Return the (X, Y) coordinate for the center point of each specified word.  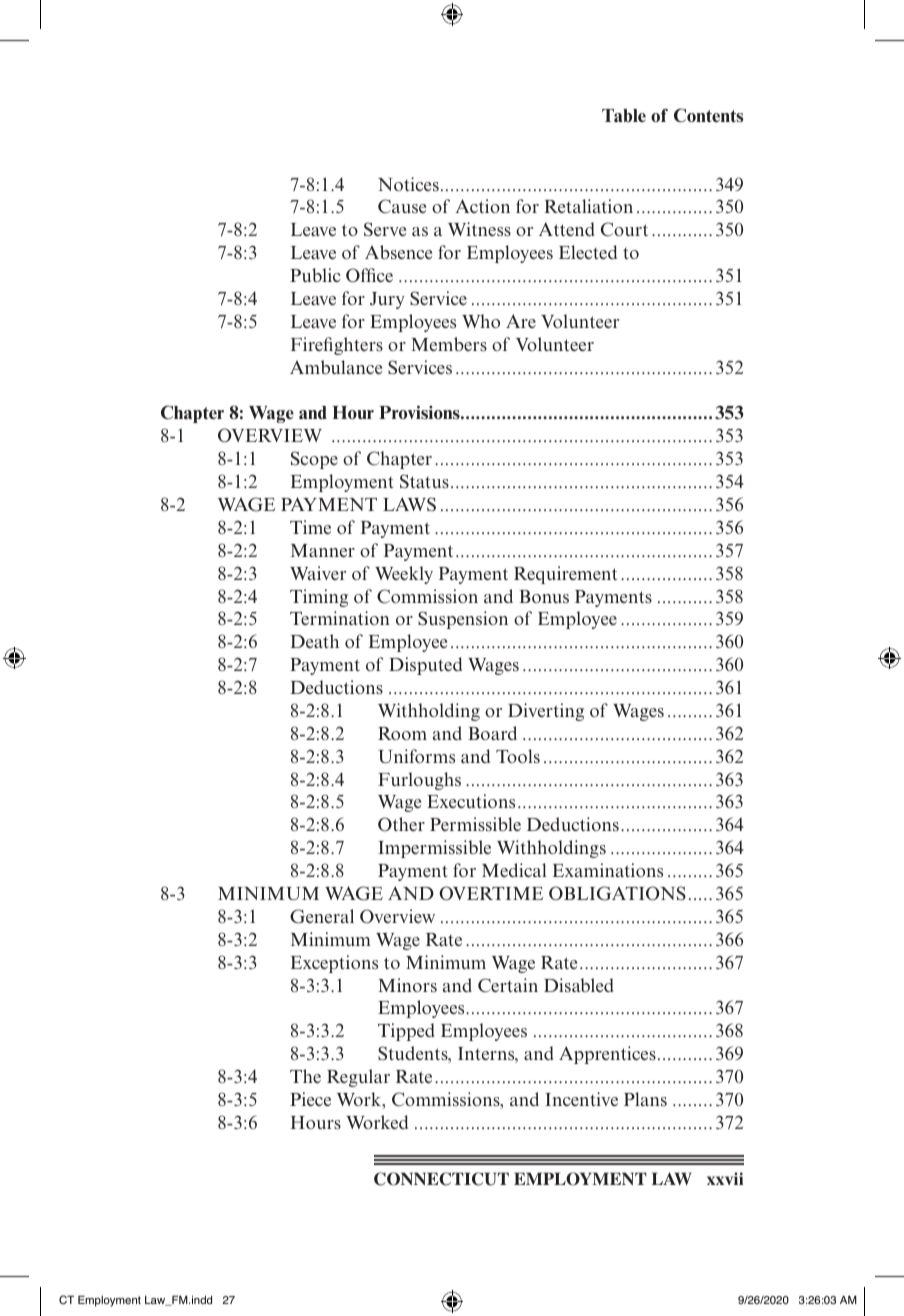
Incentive (581, 1099)
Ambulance (336, 367)
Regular (358, 1078)
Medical (514, 870)
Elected (588, 252)
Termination (340, 618)
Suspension (463, 620)
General (322, 916)
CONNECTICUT (441, 1179)
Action (482, 206)
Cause (402, 206)
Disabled (579, 985)
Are (521, 321)
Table (624, 115)
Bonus (544, 596)
